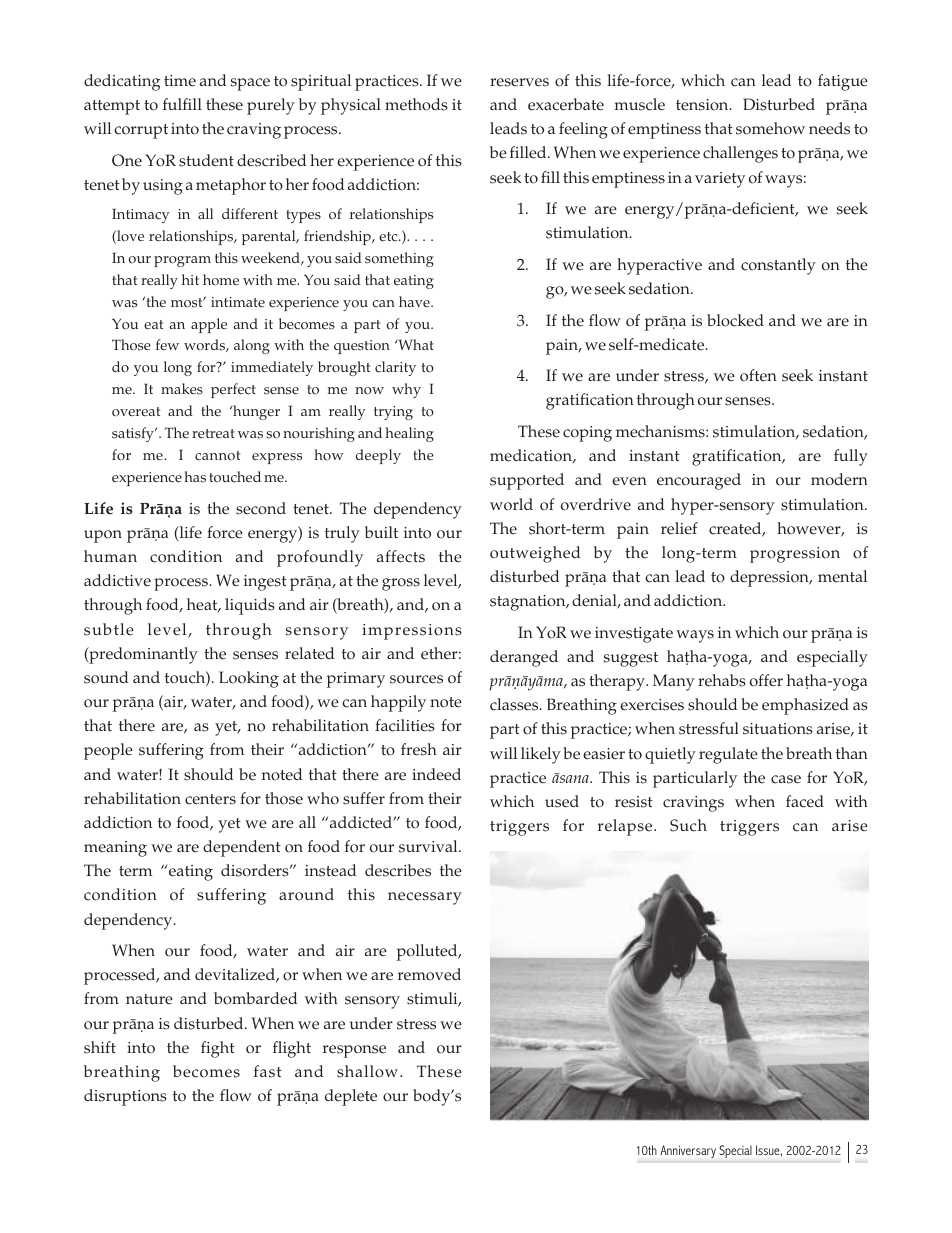 This image has width=952, height=1233. What do you see at coordinates (125, 1097) in the image?
I see `disruptions` at bounding box center [125, 1097].
